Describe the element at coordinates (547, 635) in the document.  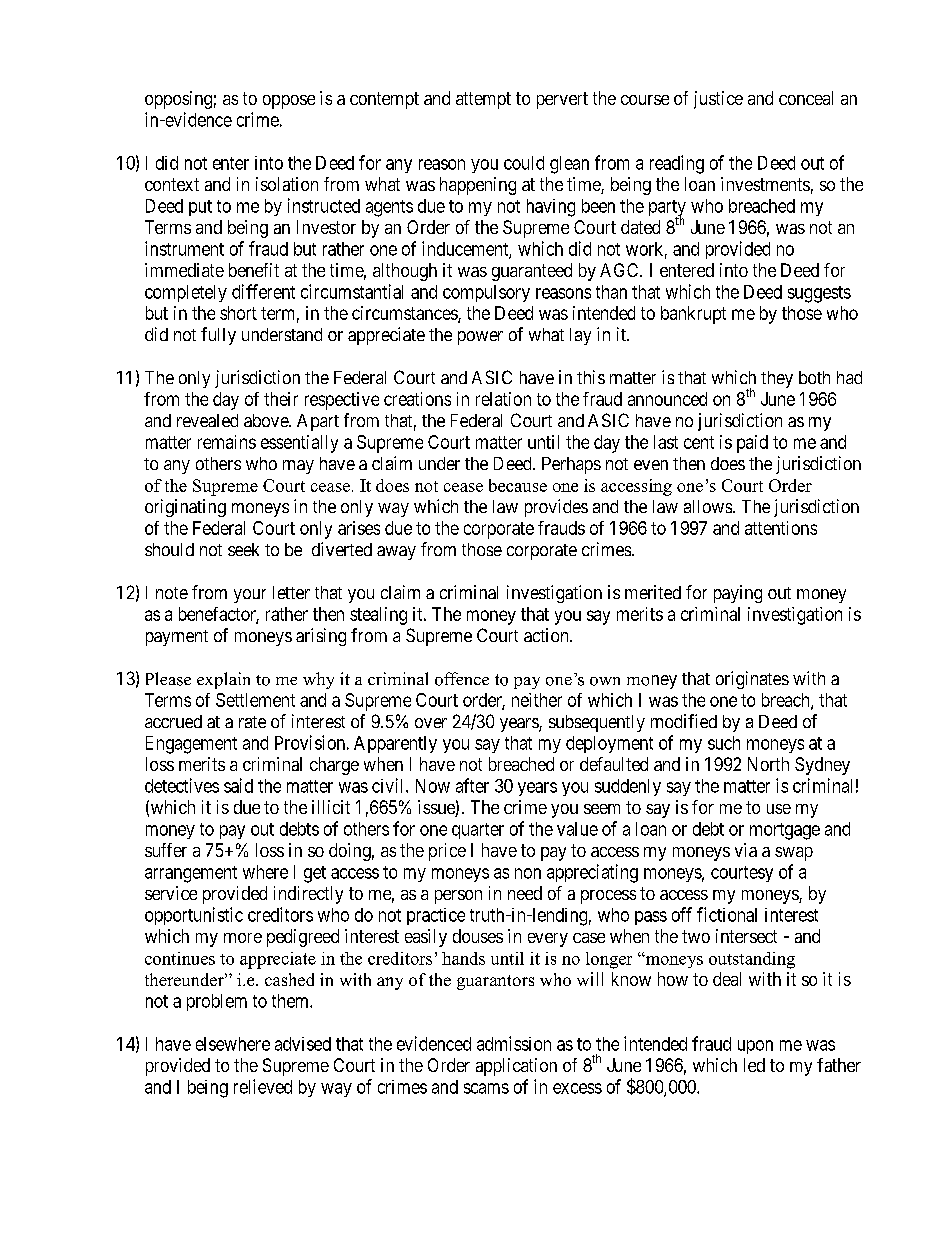
I see `action` at that location.
